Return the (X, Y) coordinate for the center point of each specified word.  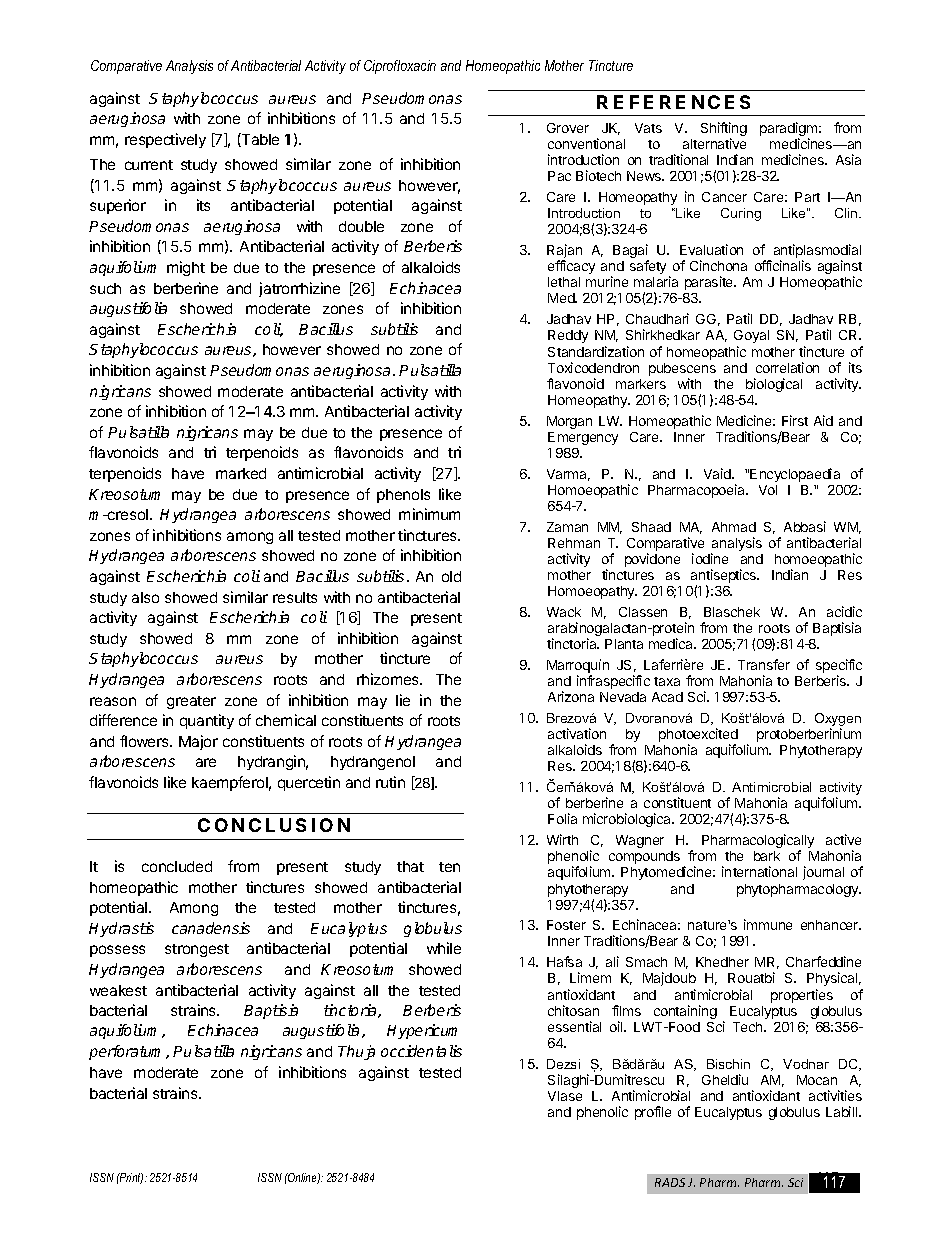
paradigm (788, 130)
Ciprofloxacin (400, 67)
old (451, 576)
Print (130, 1178)
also (145, 597)
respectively (165, 140)
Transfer (764, 664)
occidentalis (421, 1051)
